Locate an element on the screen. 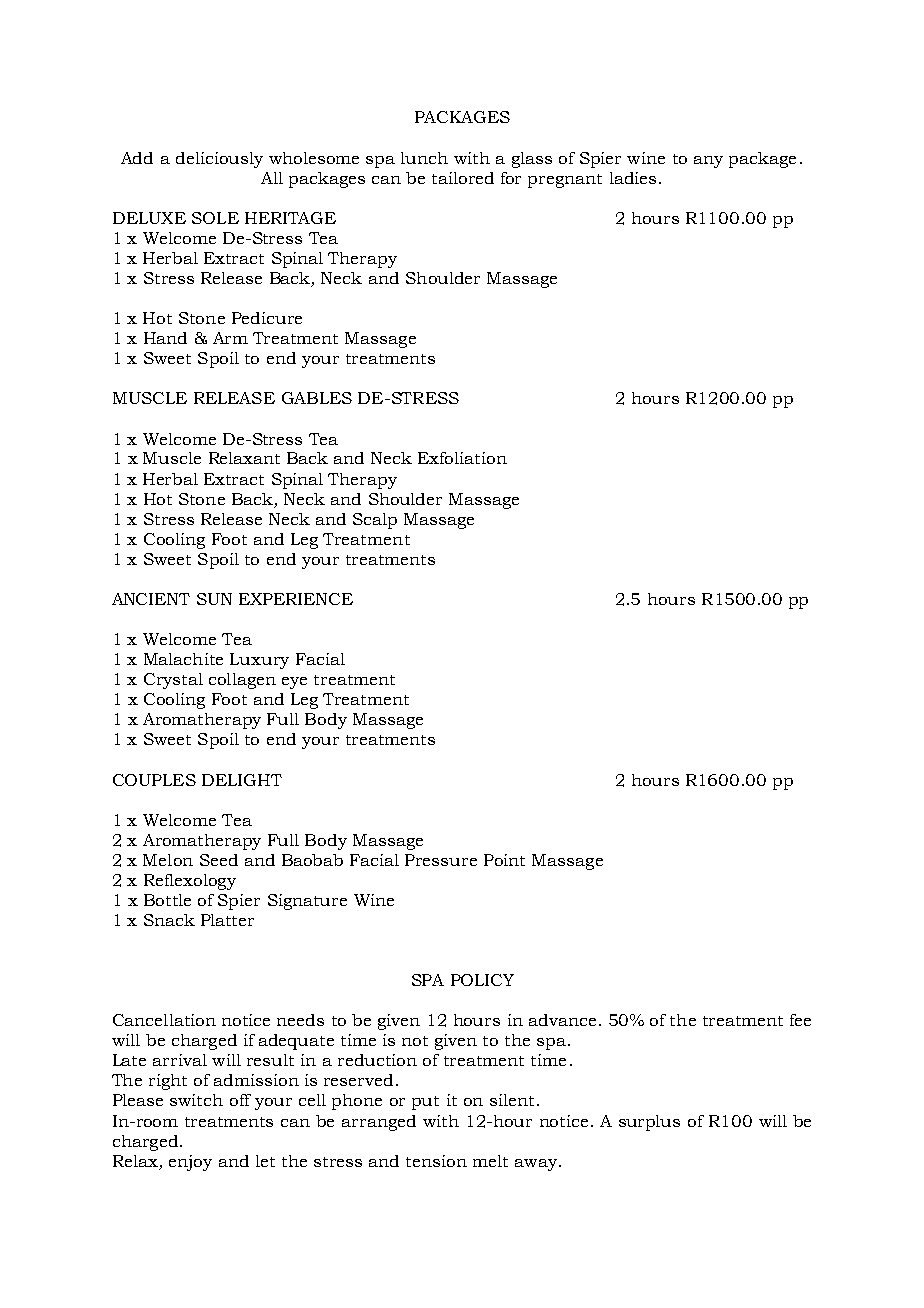 This screenshot has height=1308, width=924. ladies is located at coordinates (633, 178).
